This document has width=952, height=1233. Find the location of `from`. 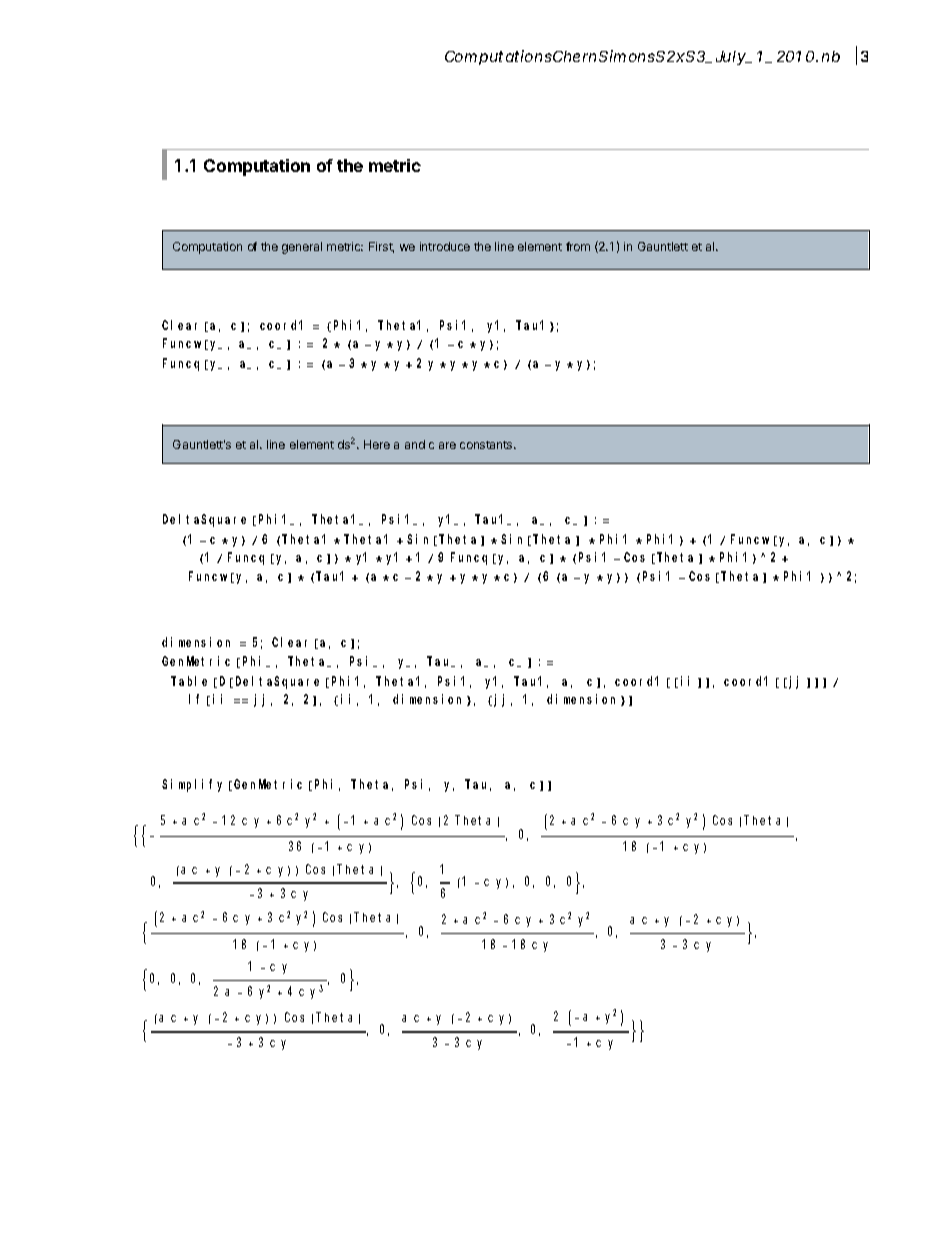

from is located at coordinates (578, 246).
